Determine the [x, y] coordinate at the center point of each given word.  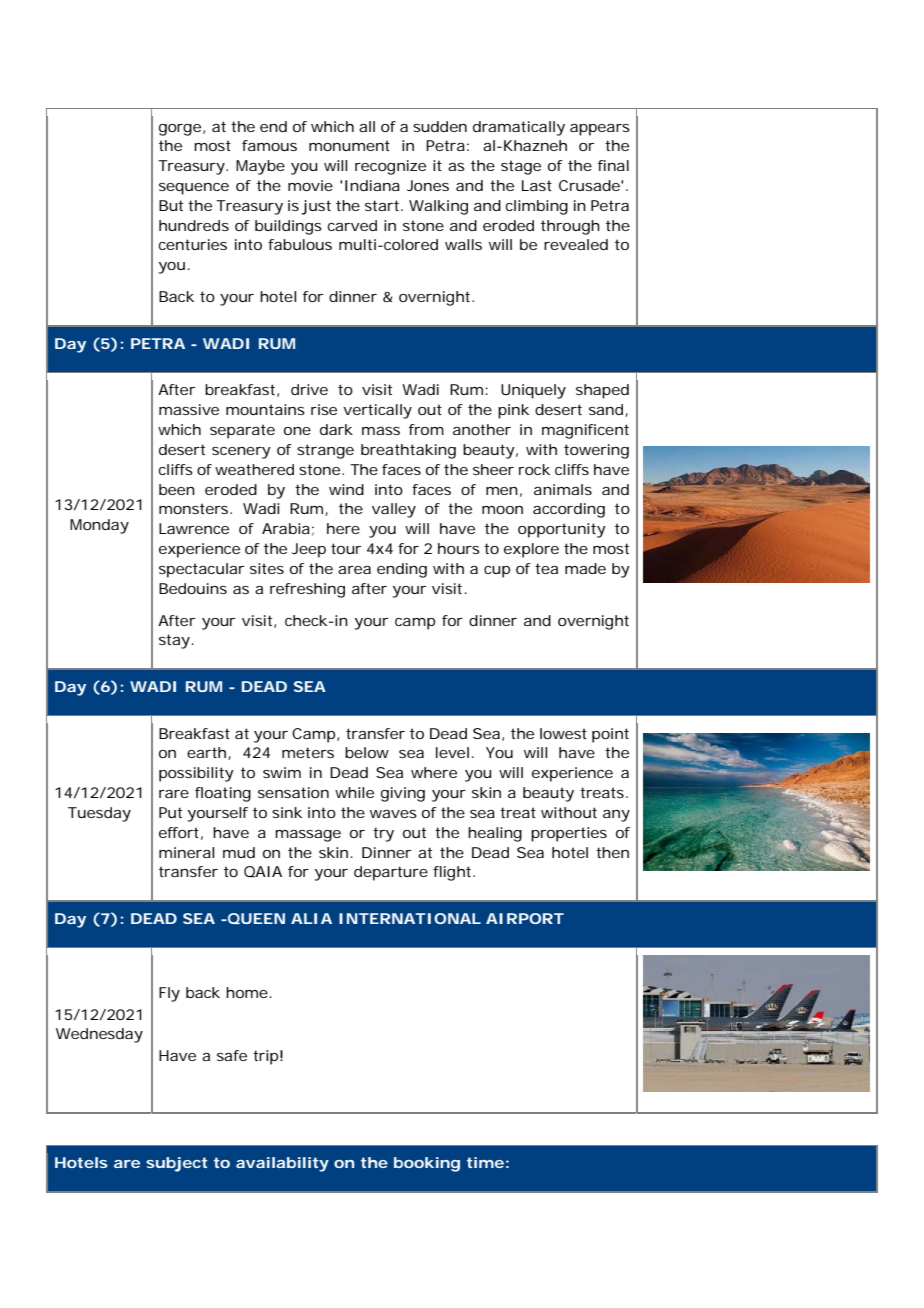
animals [563, 489]
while [354, 792]
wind [346, 489]
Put [170, 812]
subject [176, 1164]
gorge [182, 130]
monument [349, 145]
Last [537, 185]
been [177, 489]
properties [569, 834]
